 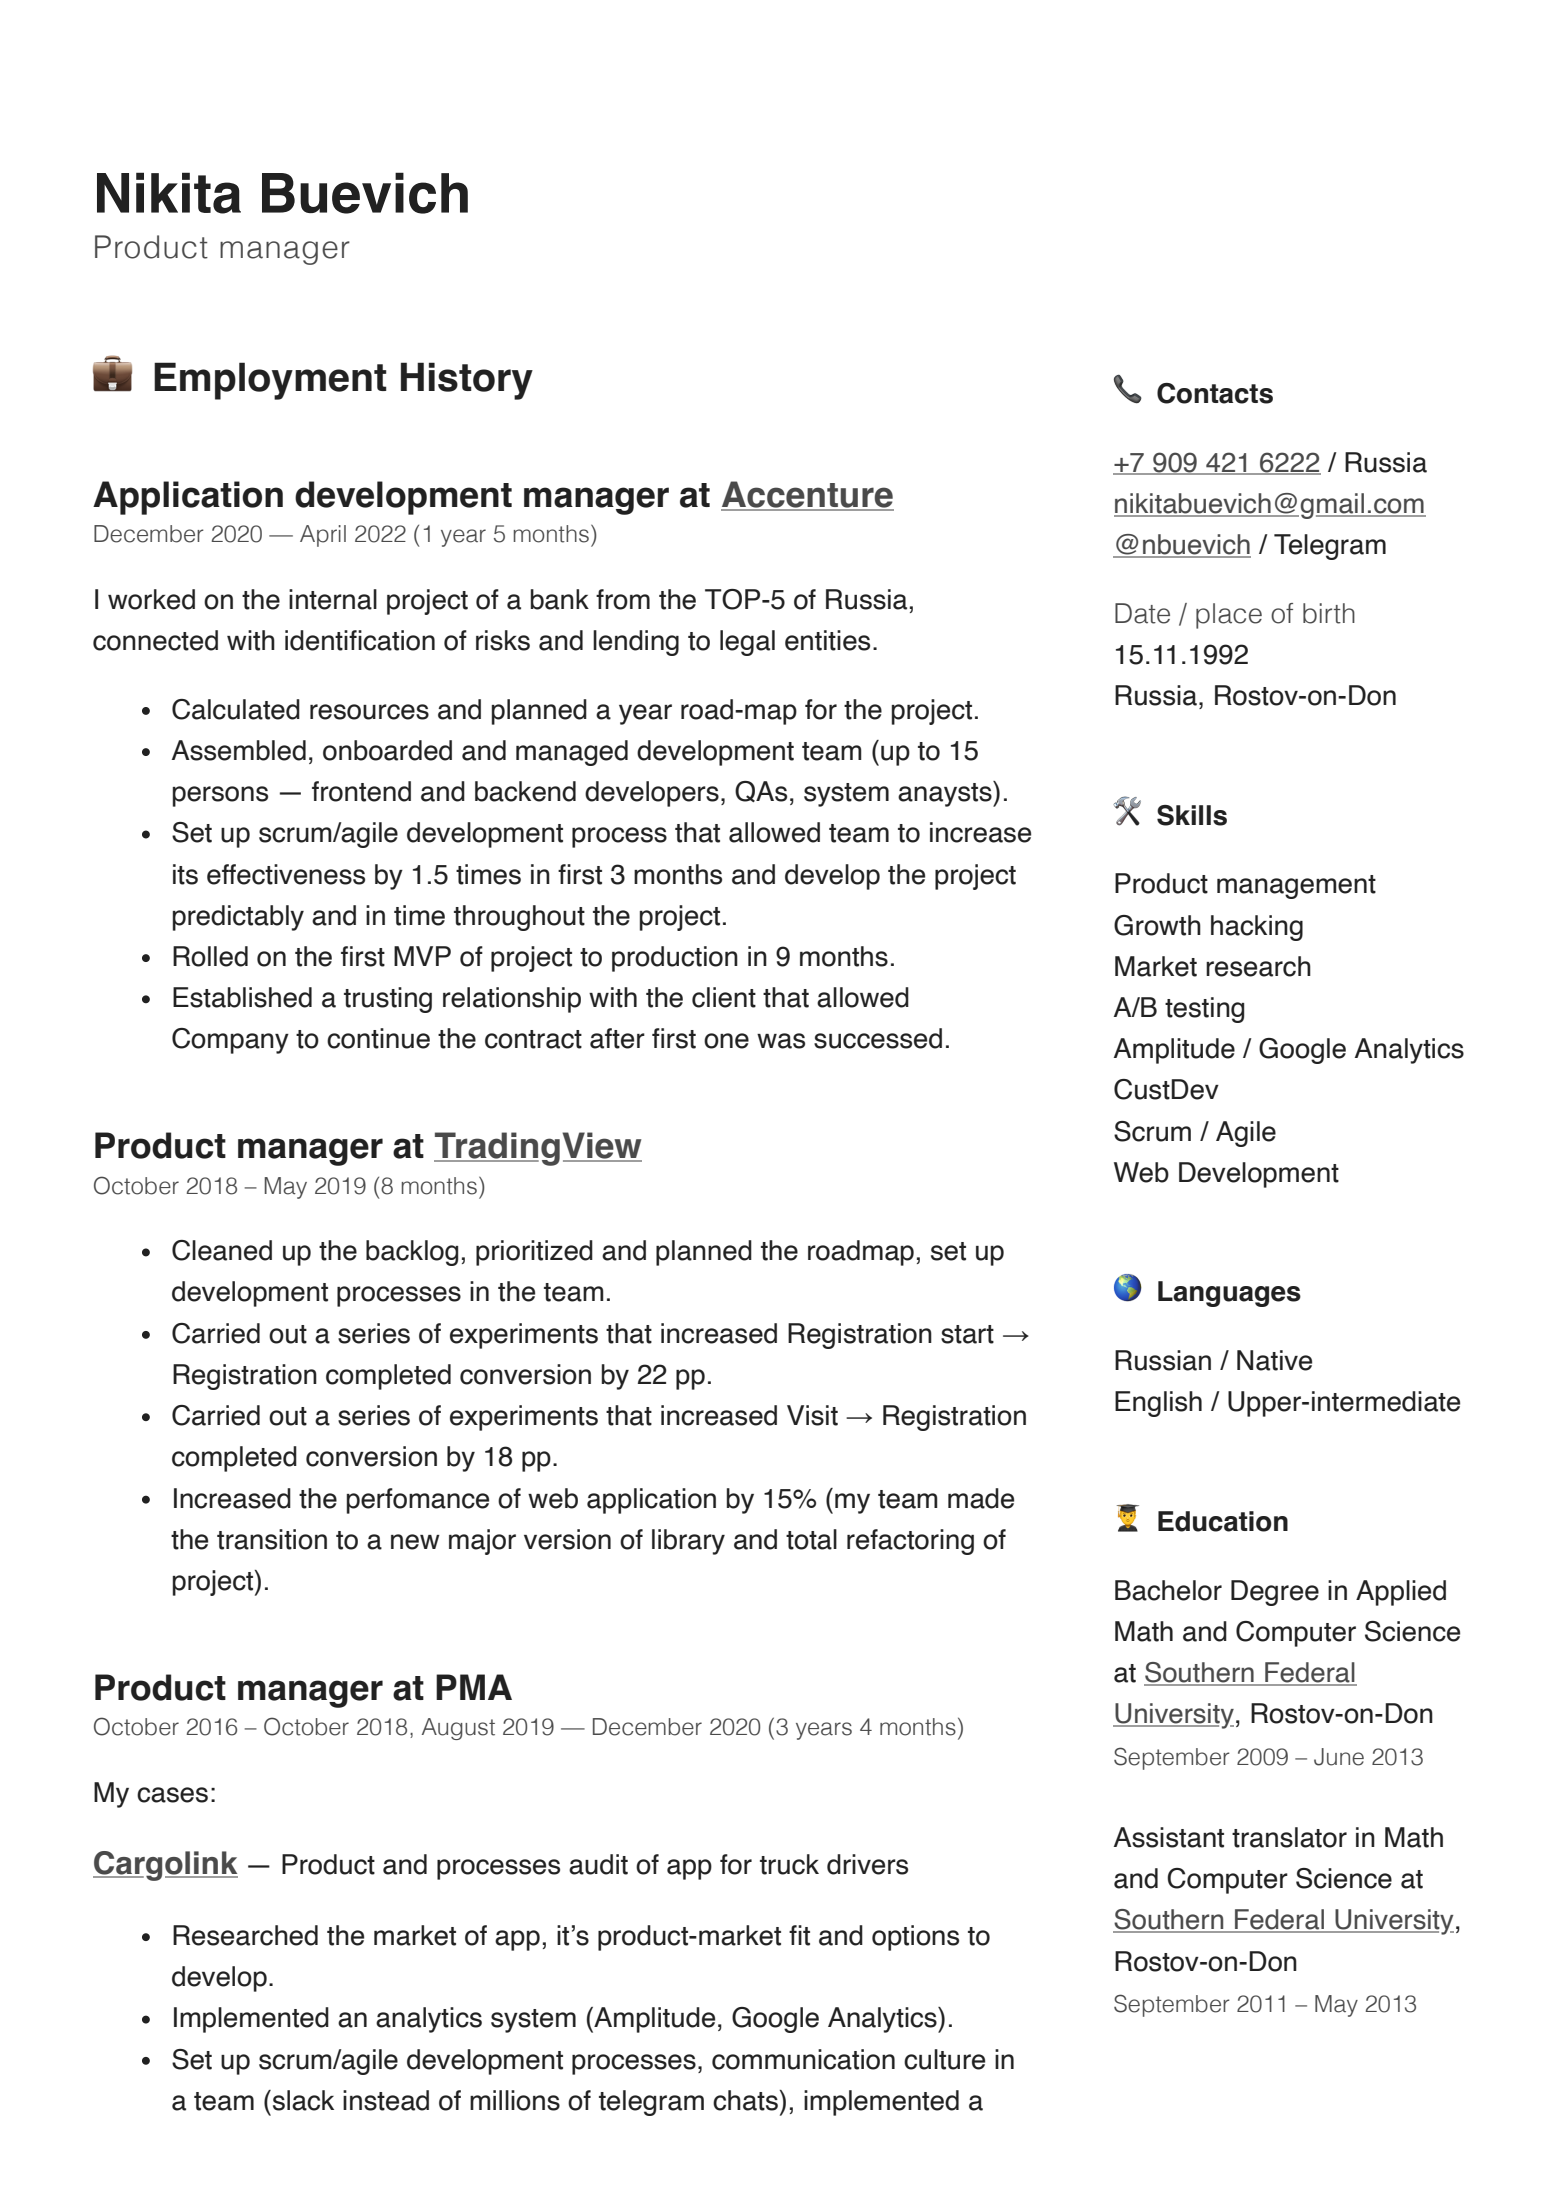 What do you see at coordinates (1257, 928) in the document?
I see `hacking` at bounding box center [1257, 928].
